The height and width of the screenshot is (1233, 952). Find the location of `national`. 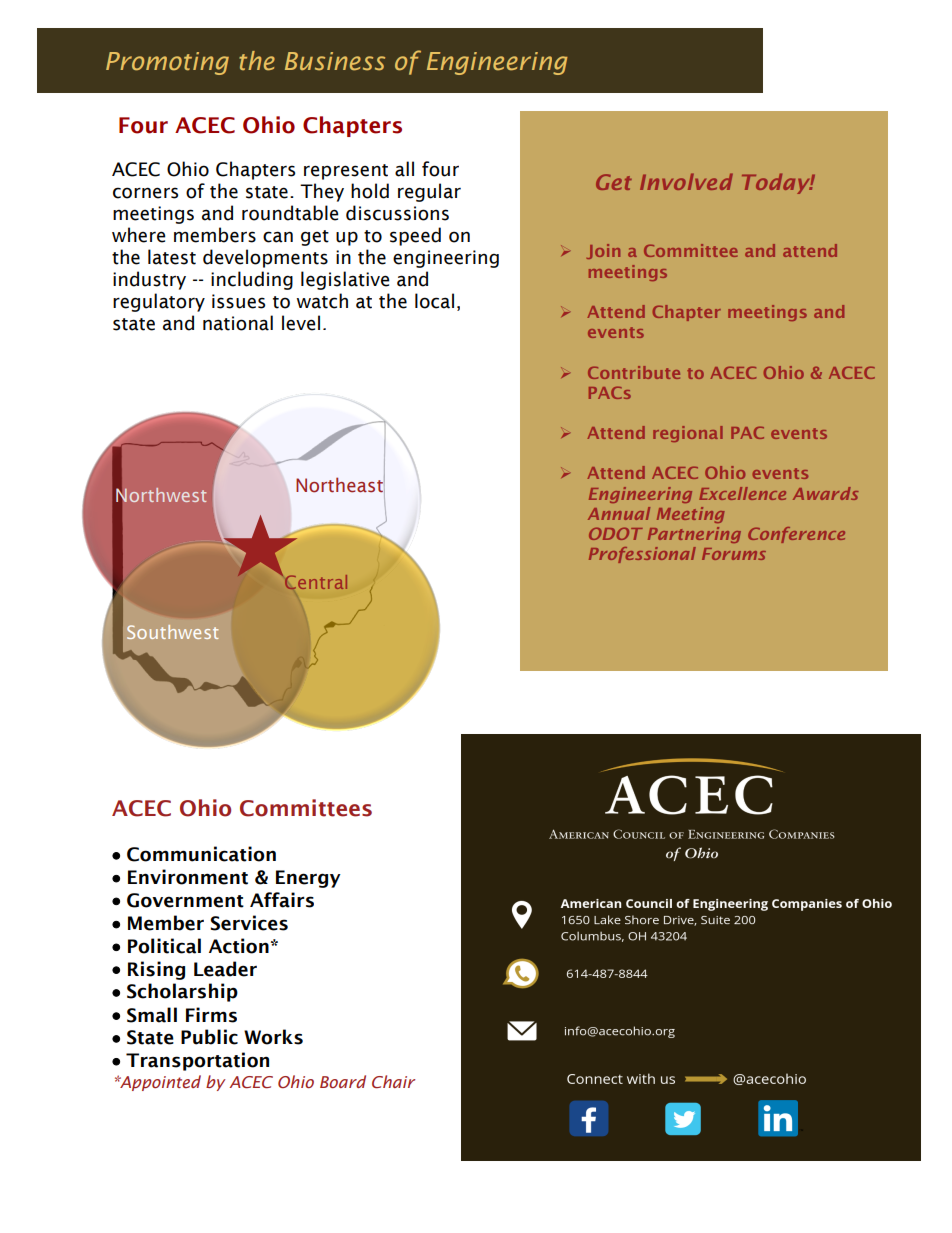

national is located at coordinates (238, 323).
